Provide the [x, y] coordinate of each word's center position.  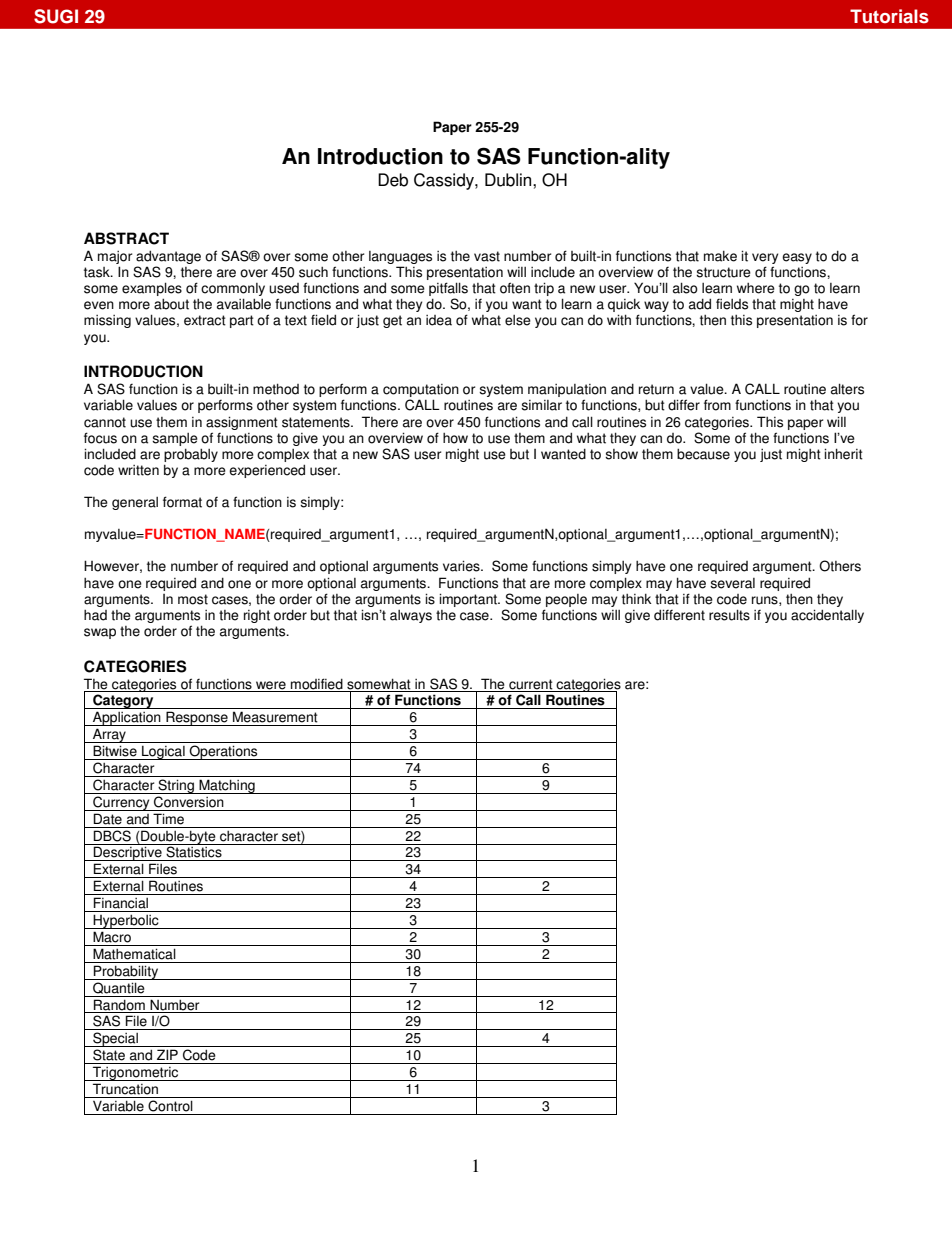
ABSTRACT [126, 238]
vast [487, 256]
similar [541, 405]
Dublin [509, 180]
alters [847, 389]
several [732, 583]
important [469, 600]
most [193, 599]
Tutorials [889, 16]
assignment [242, 423]
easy [797, 258]
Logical [163, 752]
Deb [393, 180]
